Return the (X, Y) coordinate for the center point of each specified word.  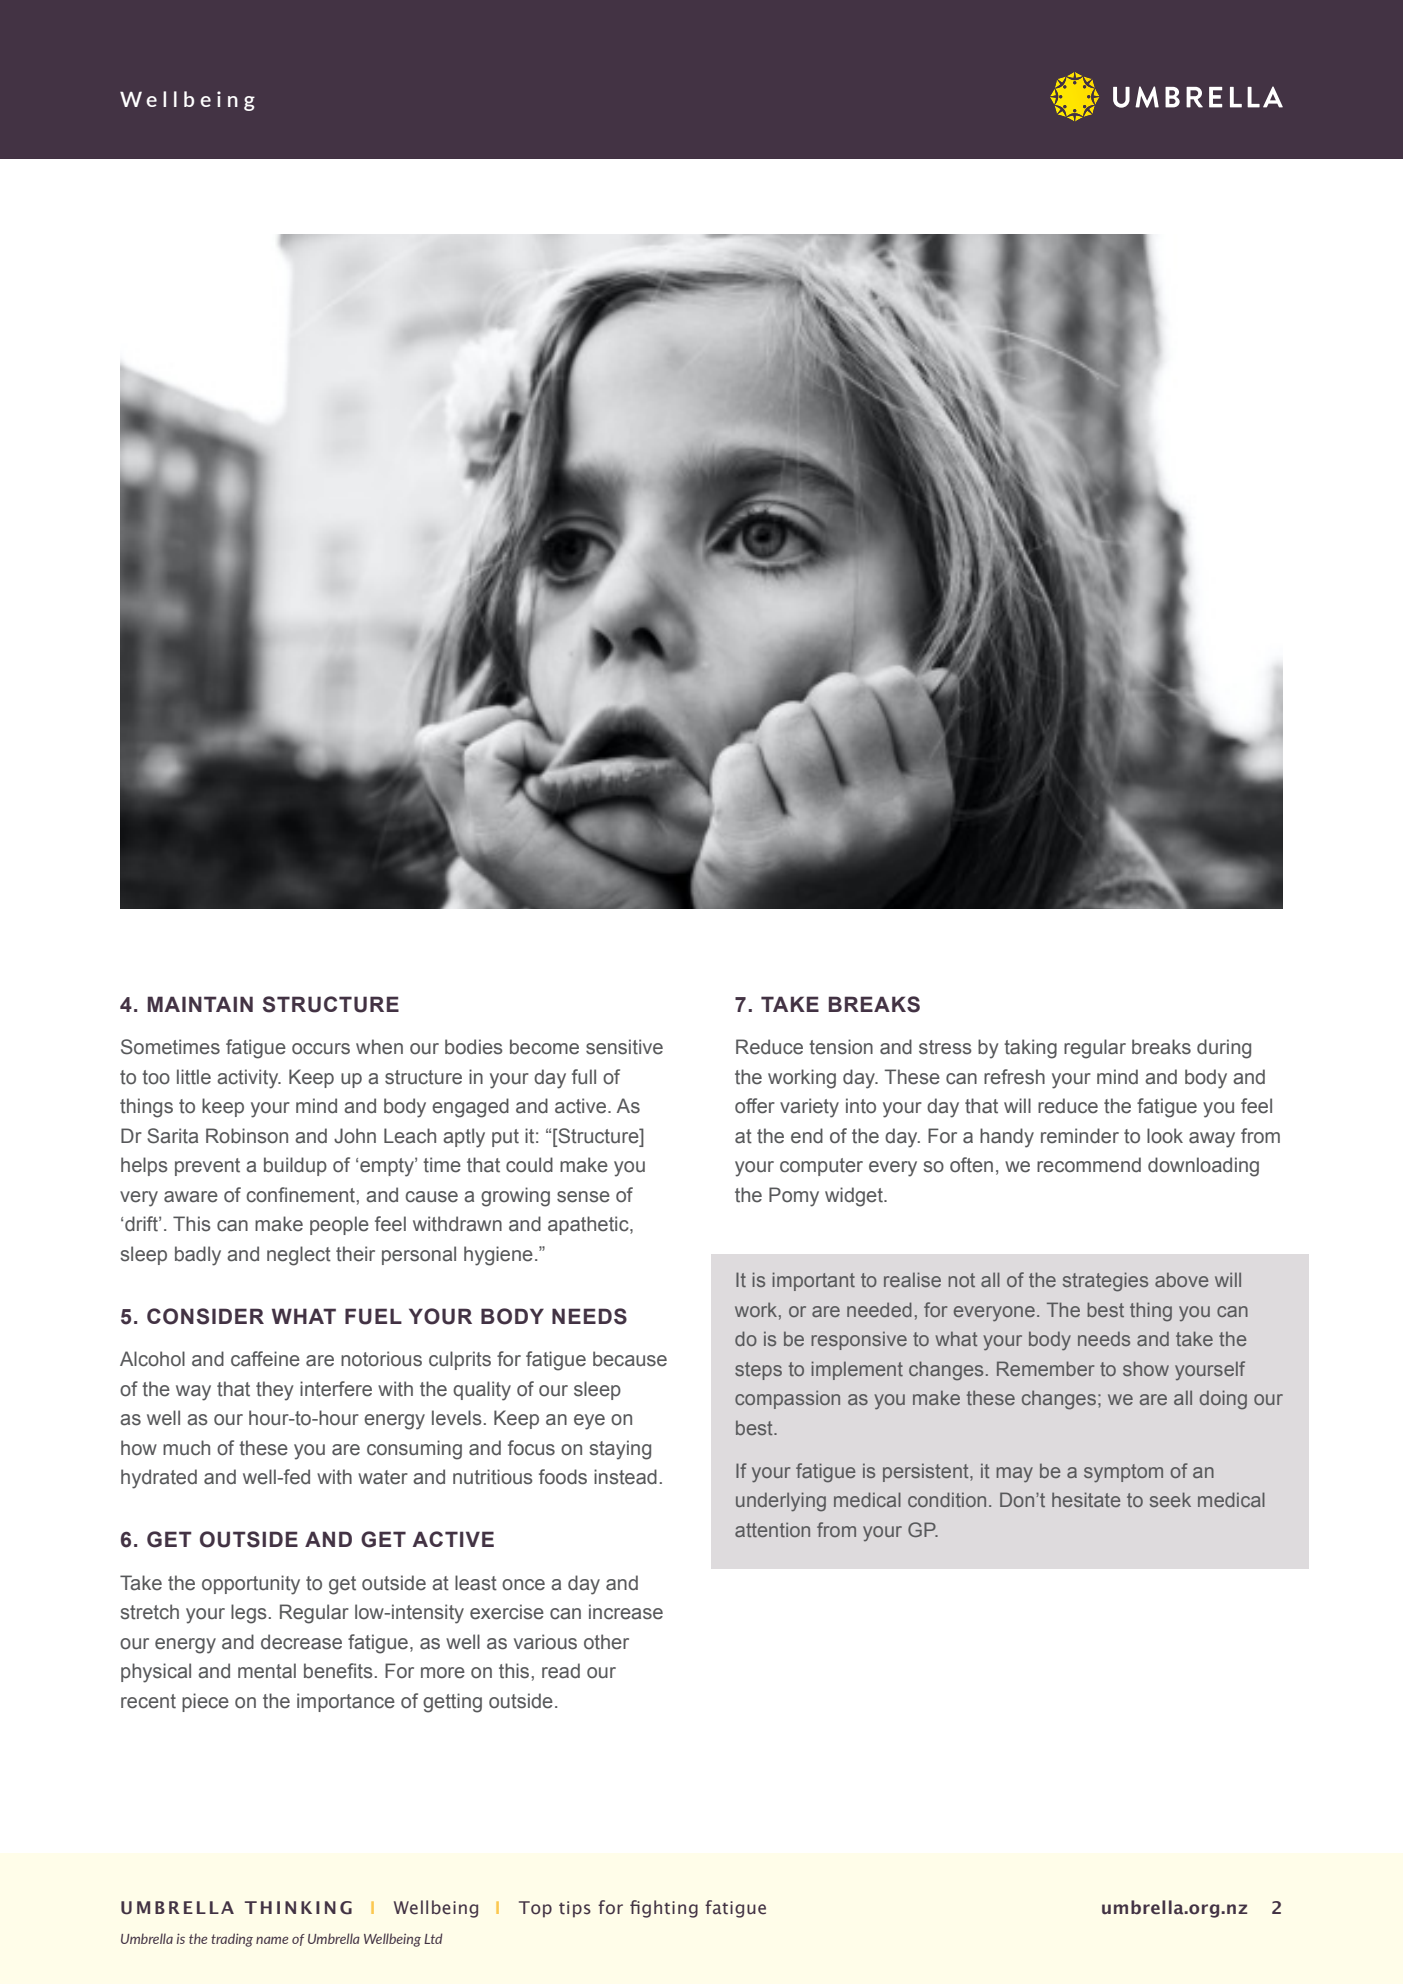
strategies (1105, 1282)
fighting (664, 1909)
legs (249, 1614)
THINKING (298, 1908)
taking (1030, 1049)
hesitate (1086, 1499)
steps (758, 1371)
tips (575, 1909)
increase (626, 1612)
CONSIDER (205, 1316)
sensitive (624, 1047)
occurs (321, 1049)
